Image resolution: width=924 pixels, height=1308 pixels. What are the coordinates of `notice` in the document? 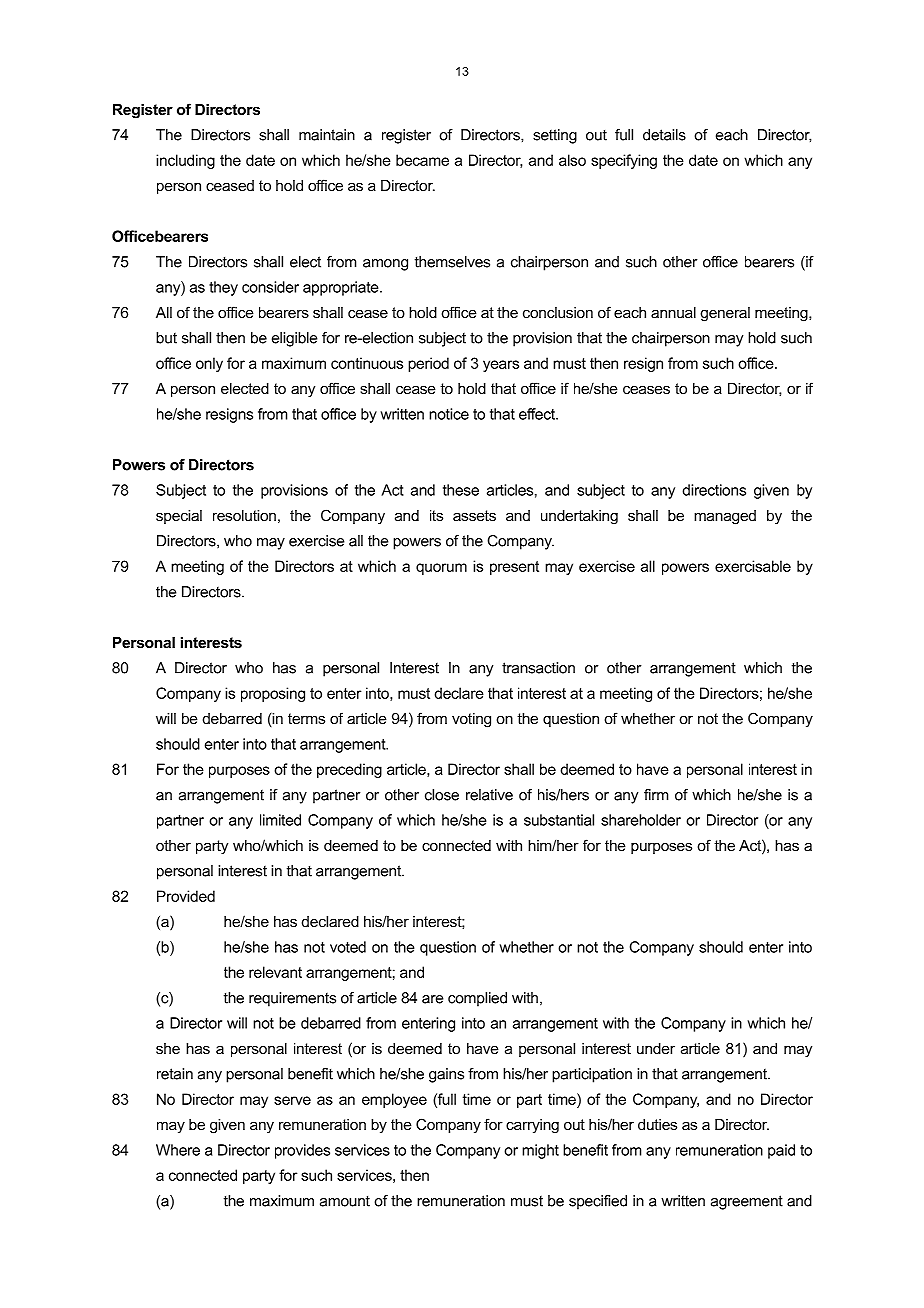 It's located at (449, 414).
